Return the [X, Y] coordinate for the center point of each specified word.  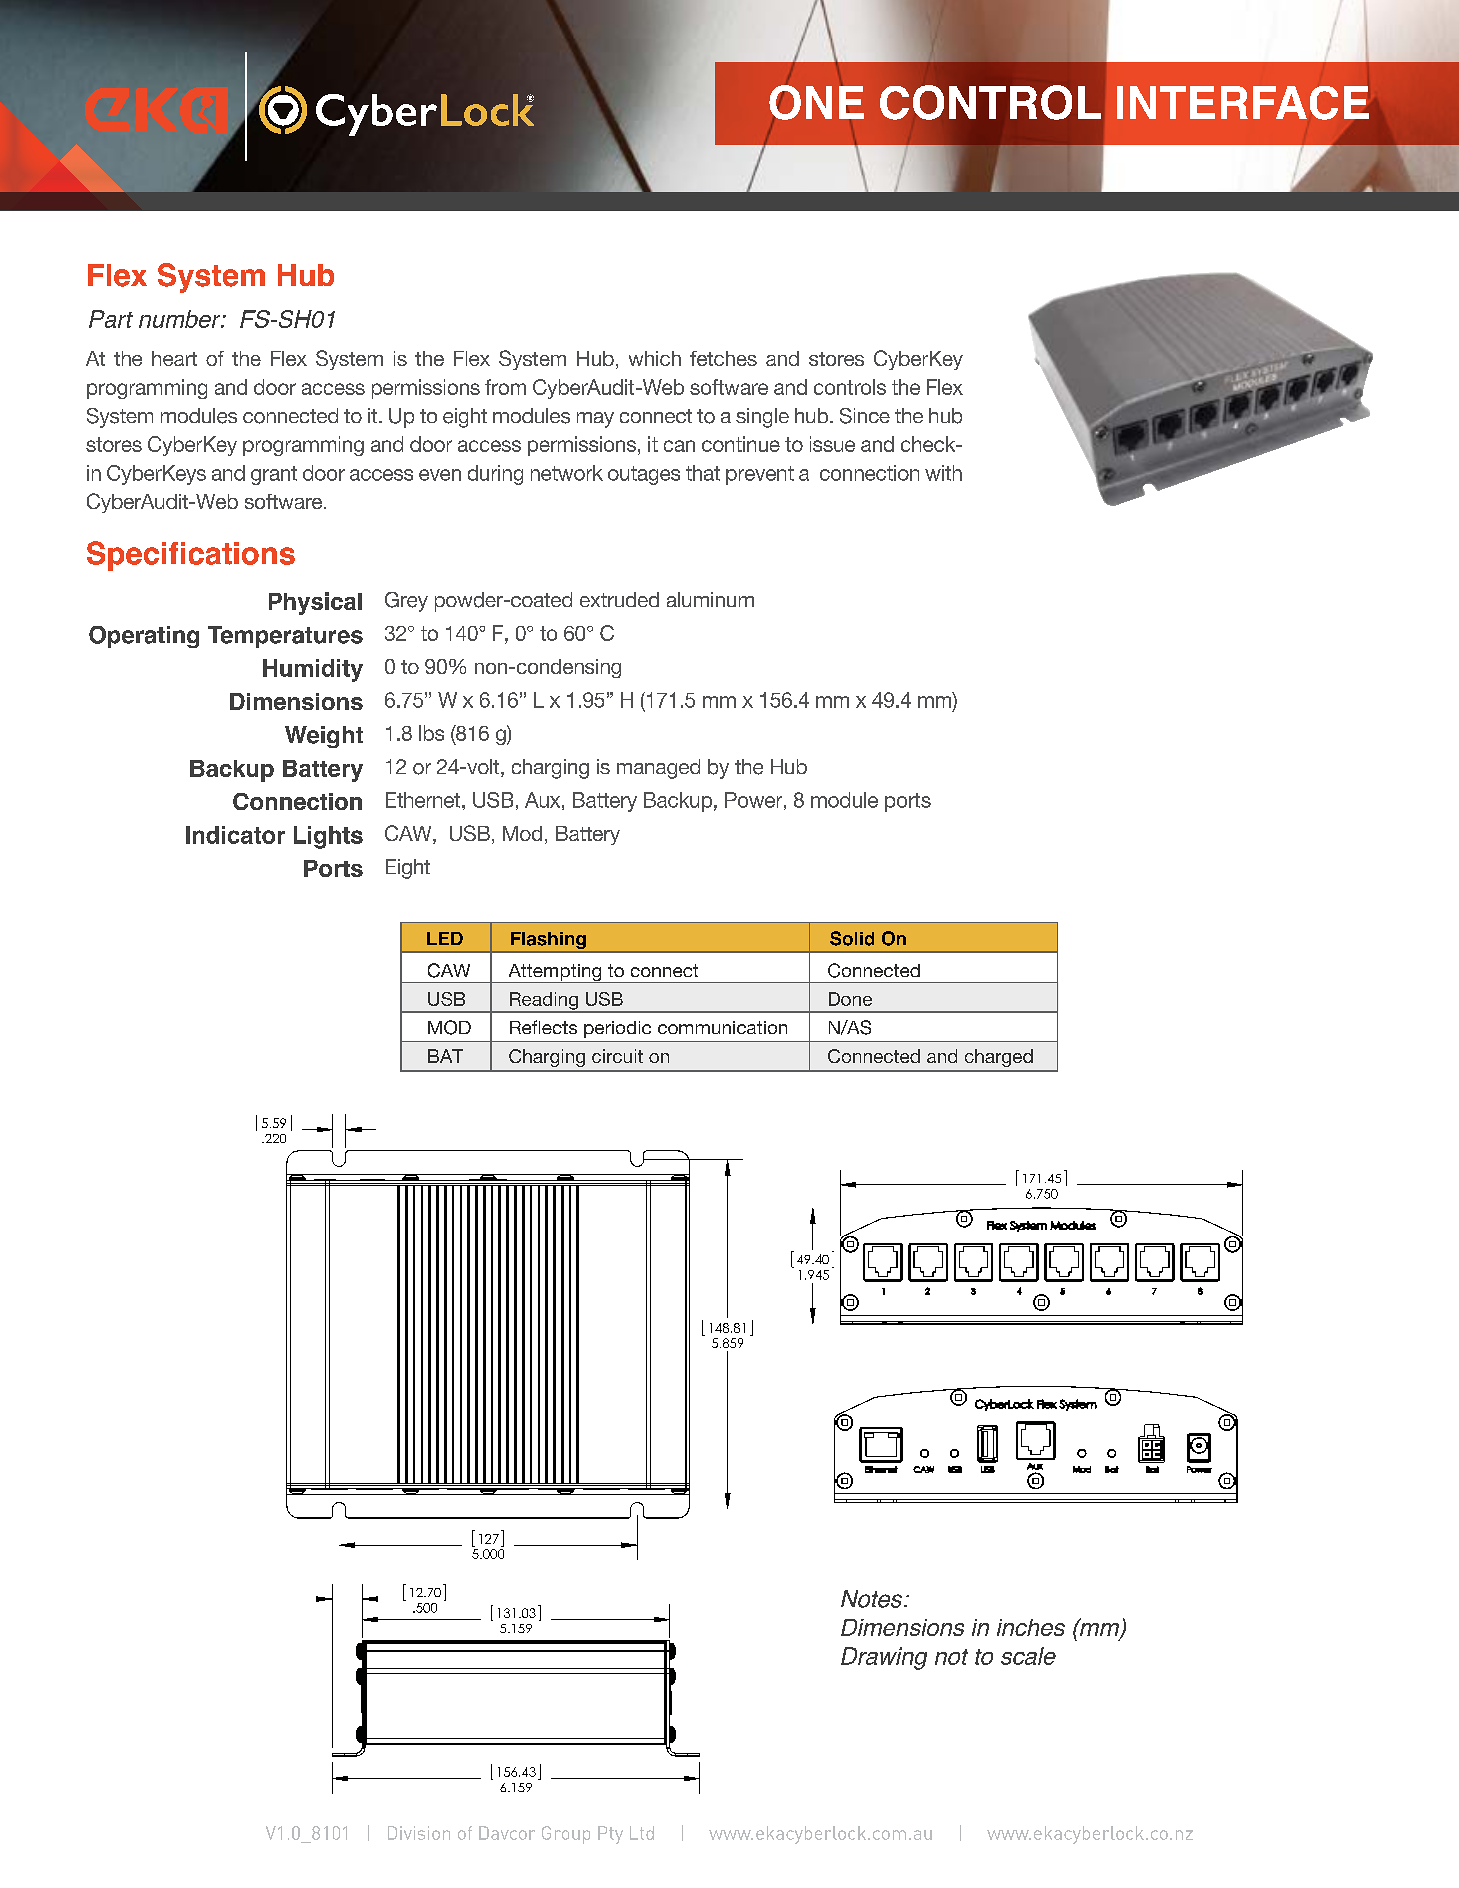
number [181, 319]
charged [999, 1058]
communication [722, 1027]
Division [419, 1833]
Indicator [235, 835]
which [655, 358]
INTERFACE [1244, 104]
